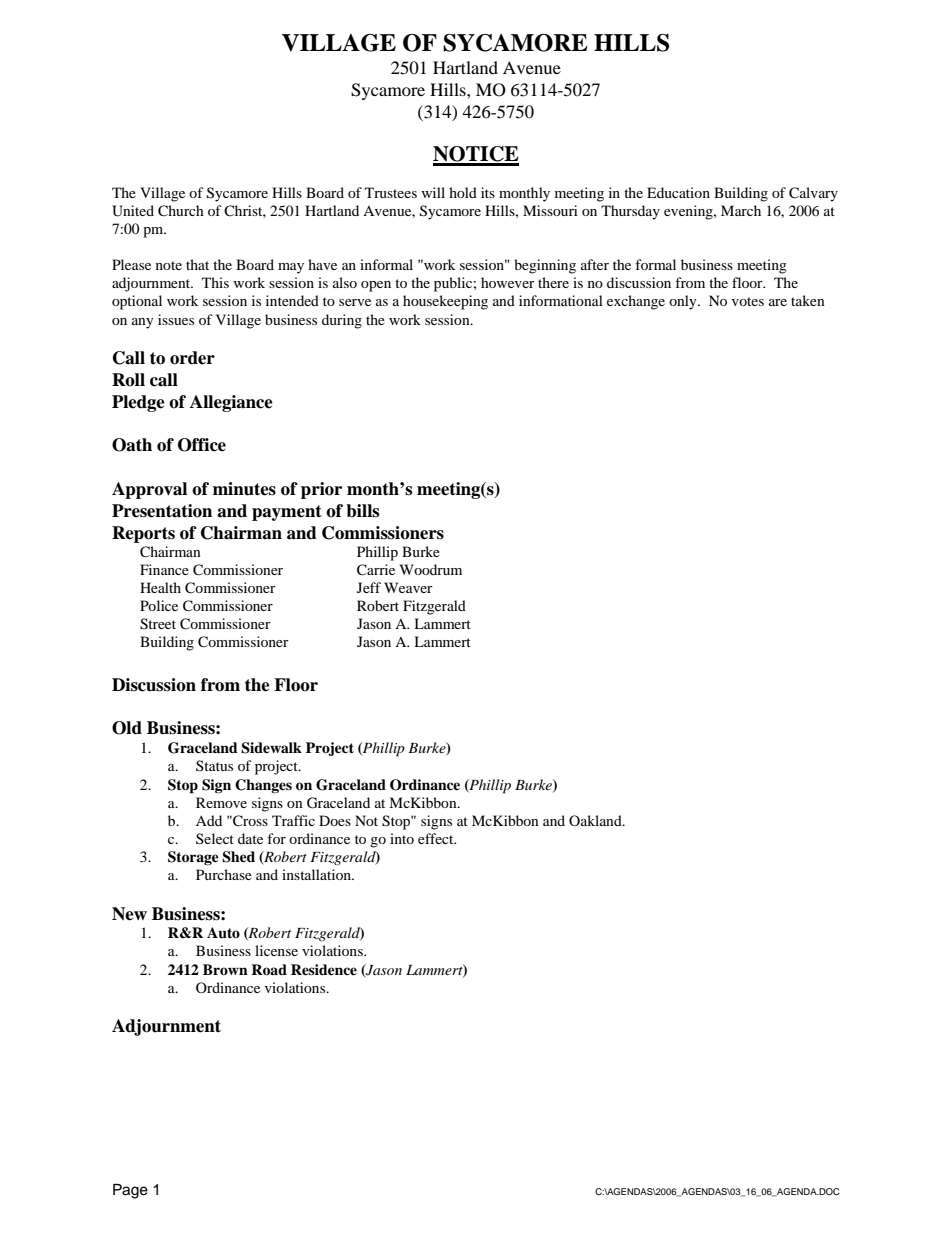 This image has width=952, height=1233. What do you see at coordinates (596, 820) in the image?
I see `Oakland` at bounding box center [596, 820].
